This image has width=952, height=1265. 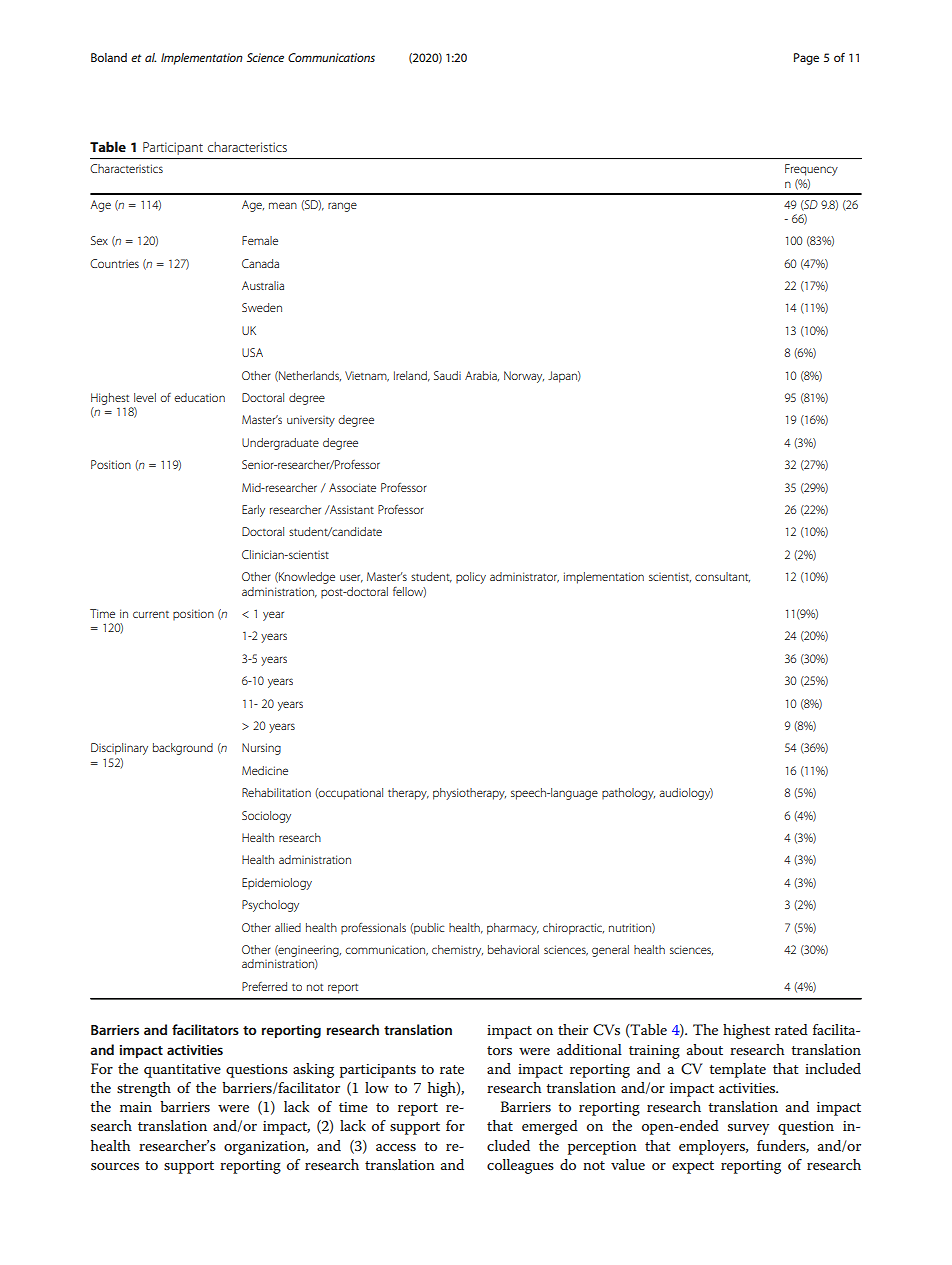 What do you see at coordinates (396, 1147) in the image?
I see `access` at bounding box center [396, 1147].
